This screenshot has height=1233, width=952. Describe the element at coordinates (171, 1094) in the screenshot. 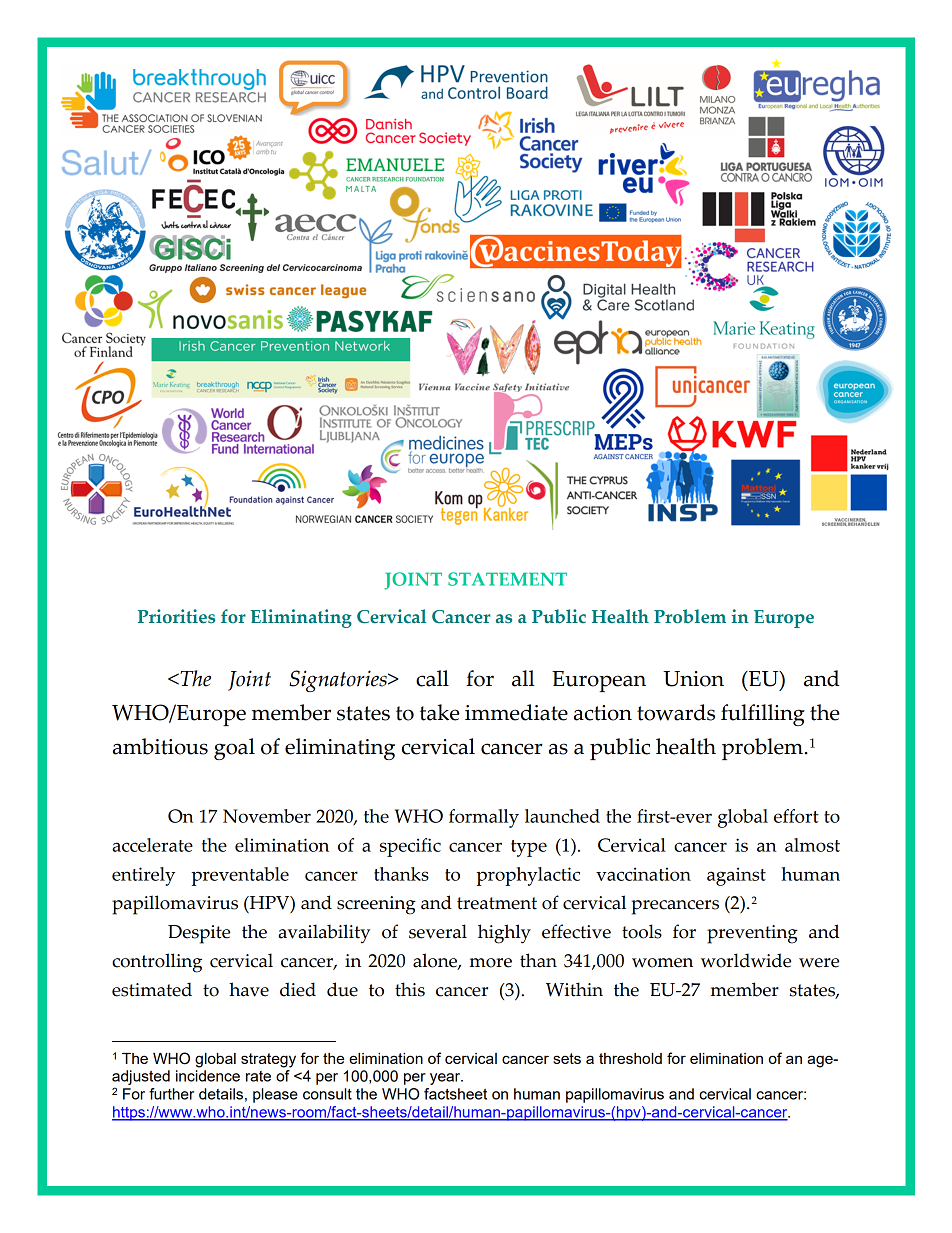

I see `further` at that location.
